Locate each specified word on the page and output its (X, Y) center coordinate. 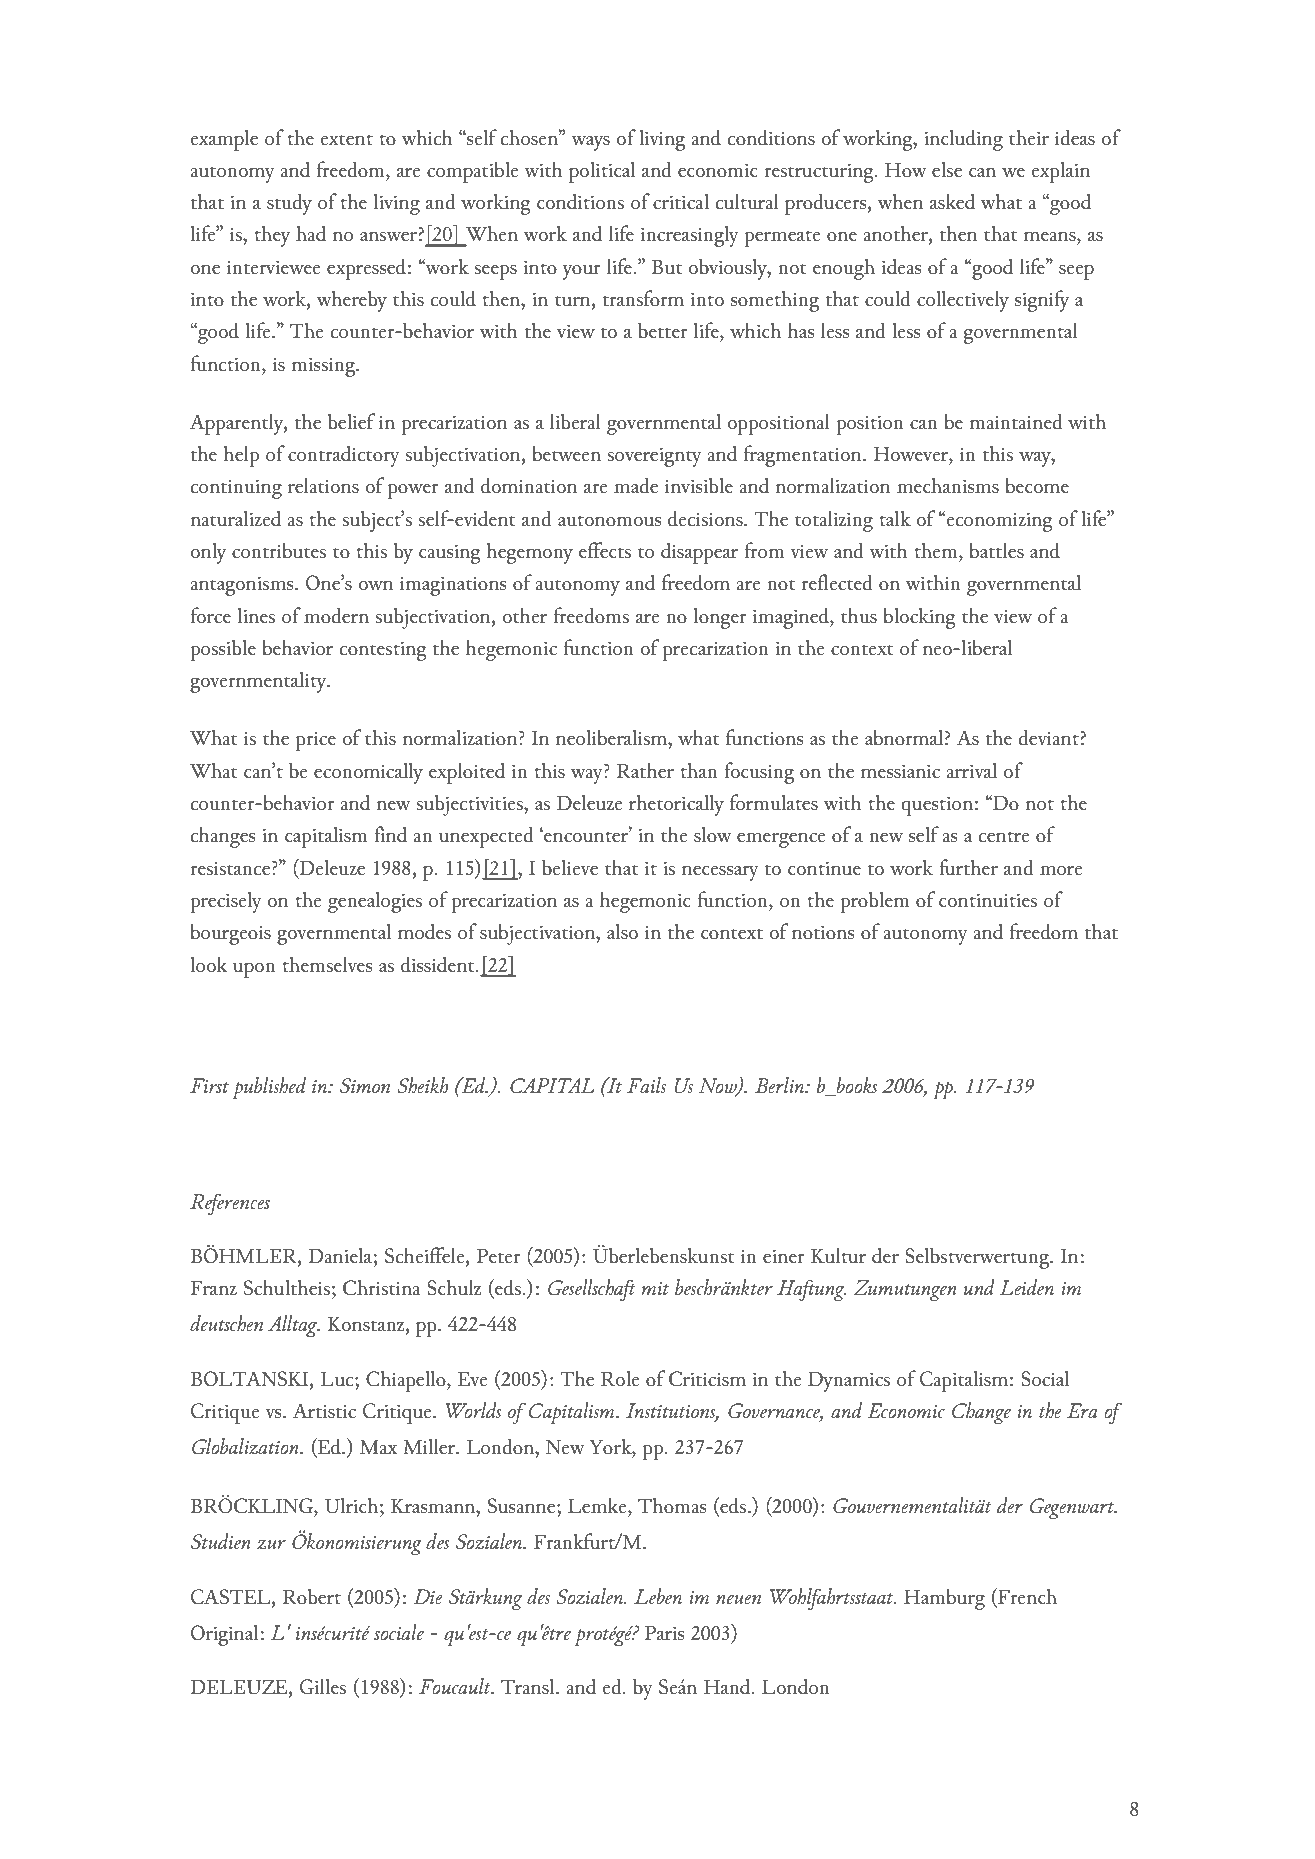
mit (655, 1288)
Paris (665, 1633)
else (947, 169)
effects (605, 550)
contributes (279, 550)
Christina (382, 1287)
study (289, 204)
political (602, 172)
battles (997, 550)
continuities (988, 901)
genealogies (375, 902)
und (979, 1287)
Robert (312, 1596)
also (622, 931)
